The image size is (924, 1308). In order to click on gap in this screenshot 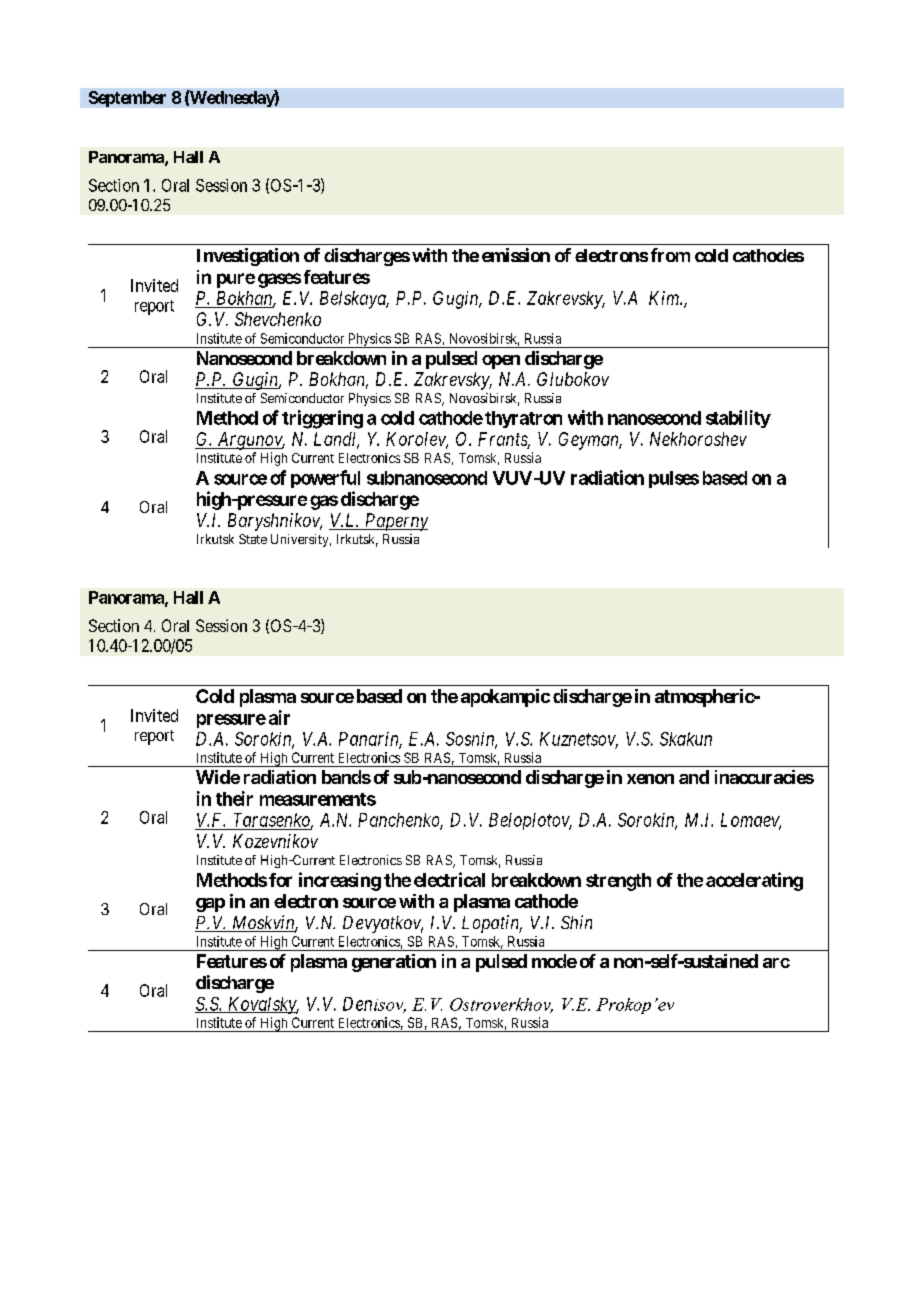, I will do `click(210, 905)`.
